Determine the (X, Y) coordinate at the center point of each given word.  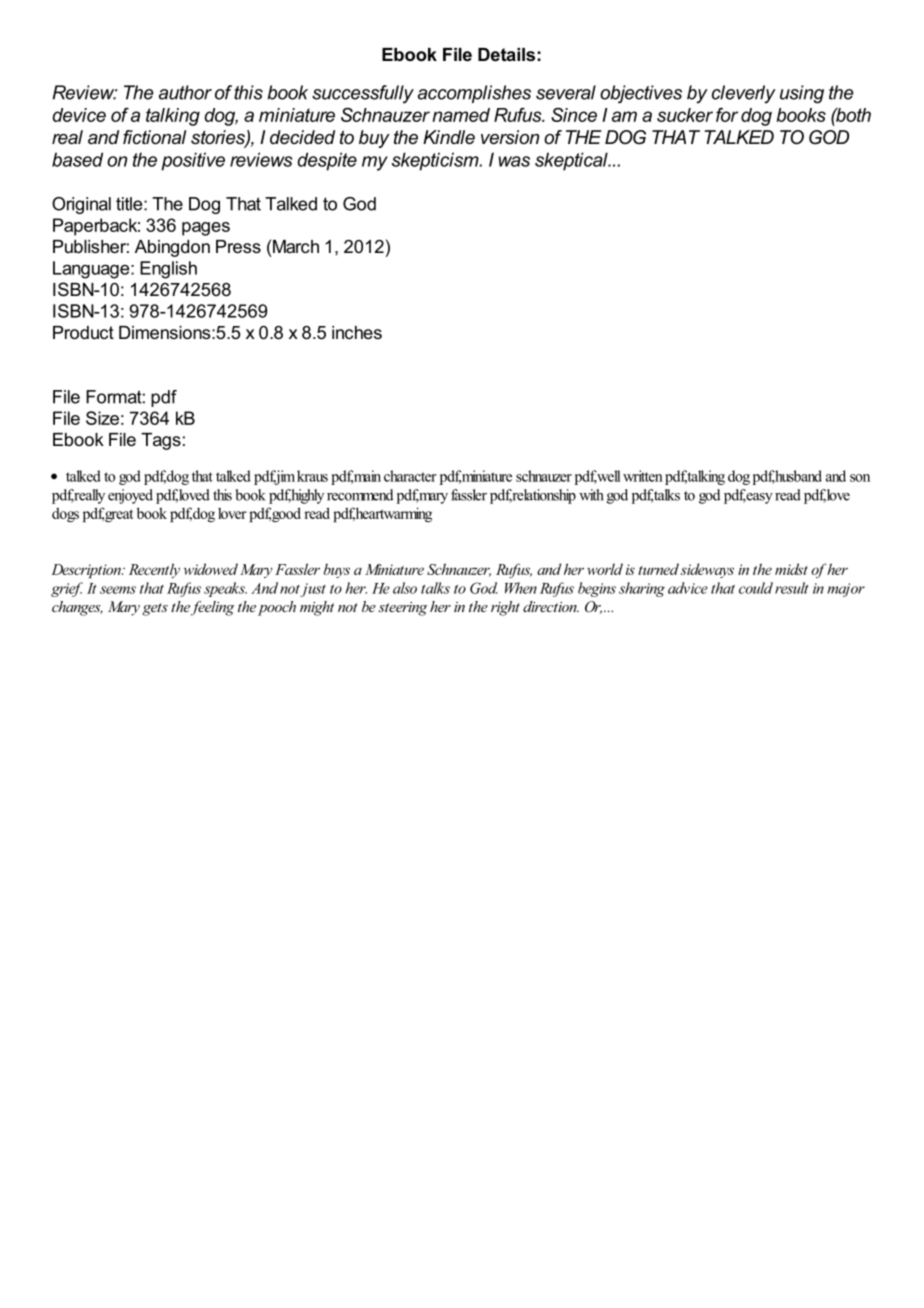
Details (506, 54)
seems (118, 590)
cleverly (744, 94)
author (185, 92)
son (860, 478)
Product (83, 332)
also (405, 588)
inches (357, 332)
